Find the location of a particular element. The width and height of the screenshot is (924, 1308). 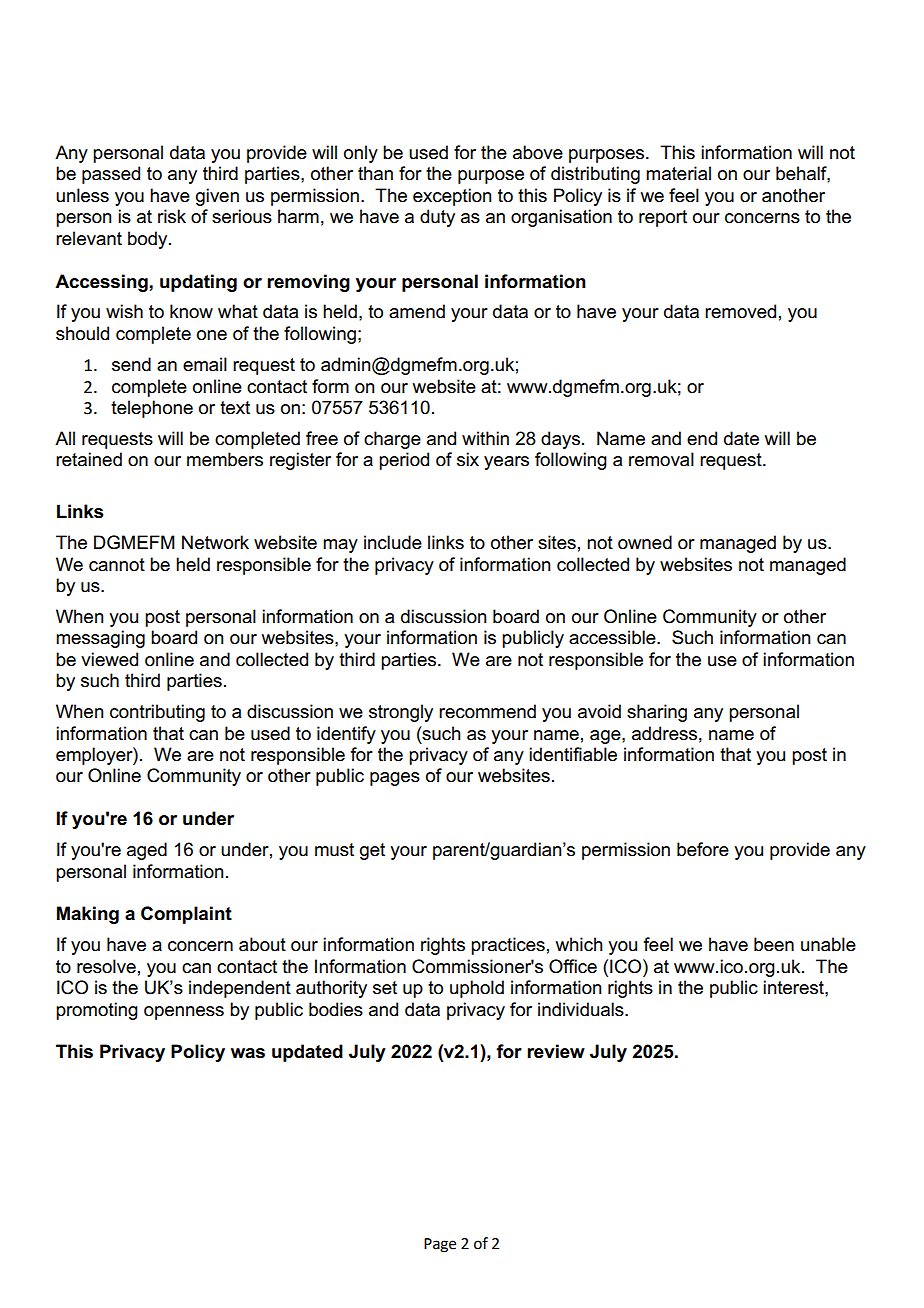

Network is located at coordinates (215, 542).
